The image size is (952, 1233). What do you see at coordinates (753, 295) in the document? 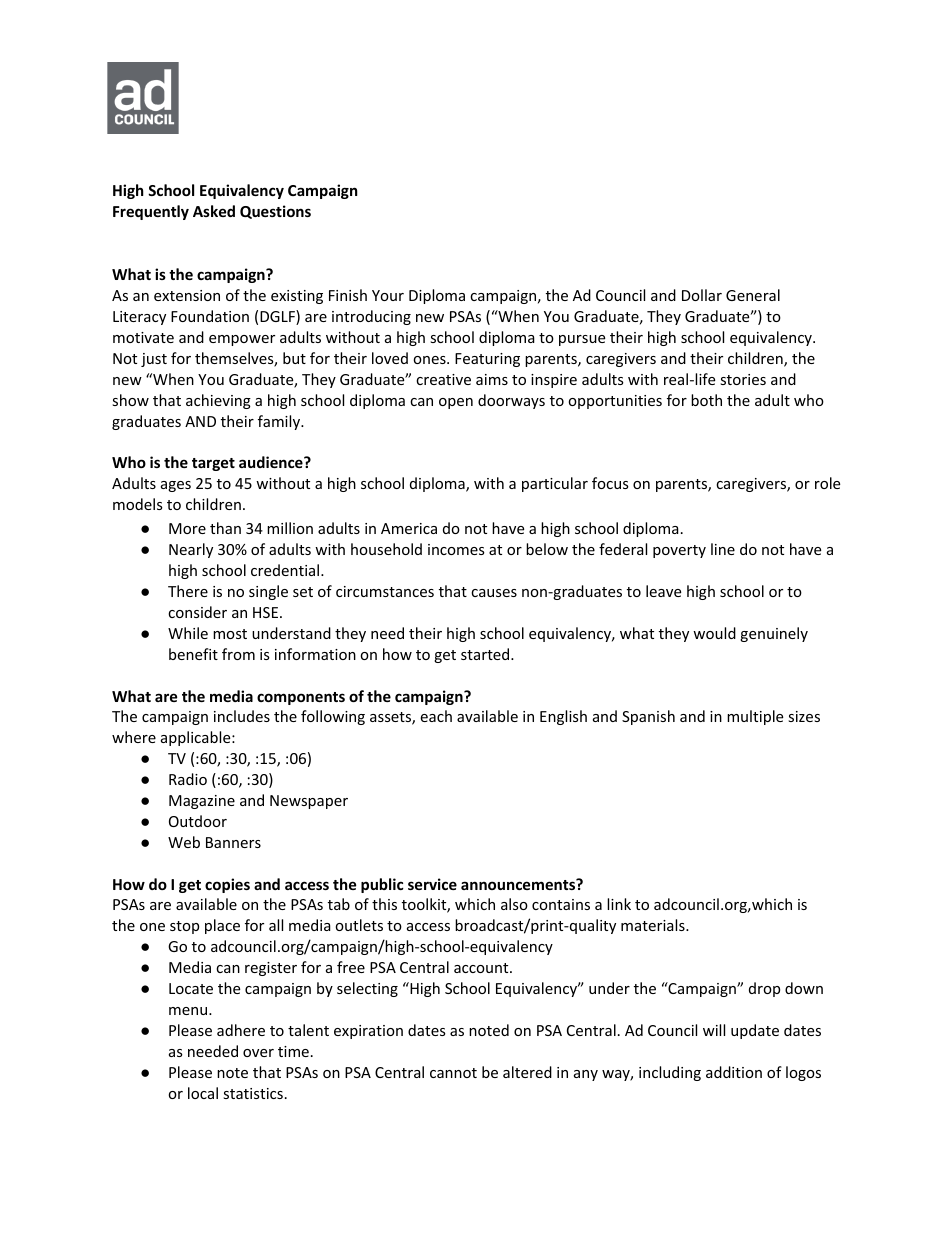
I see `General` at bounding box center [753, 295].
